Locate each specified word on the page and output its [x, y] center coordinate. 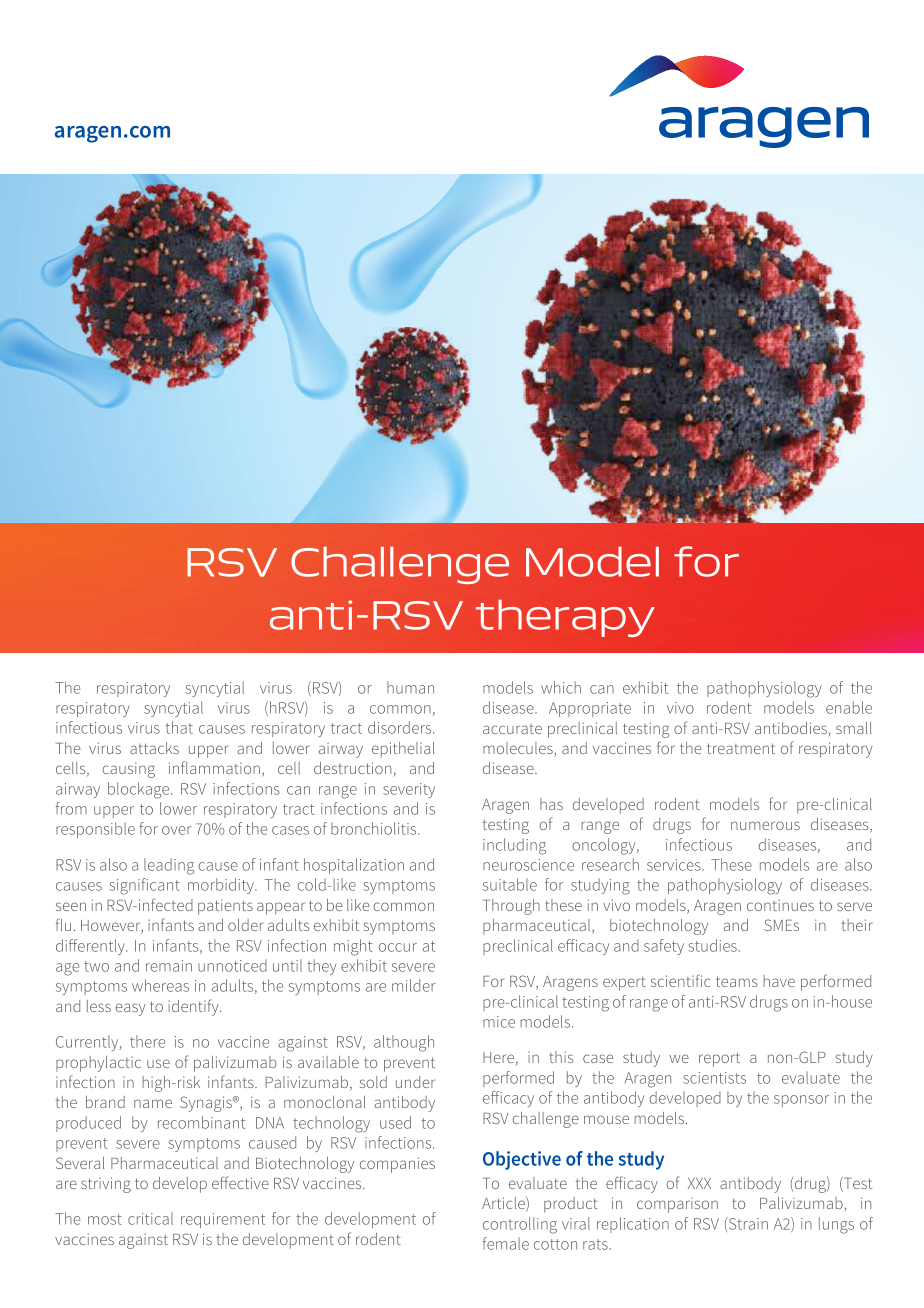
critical [150, 1218]
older [245, 925]
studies [712, 945]
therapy [565, 618]
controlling [520, 1225]
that [179, 727]
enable [849, 707]
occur [398, 947]
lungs [836, 1225]
